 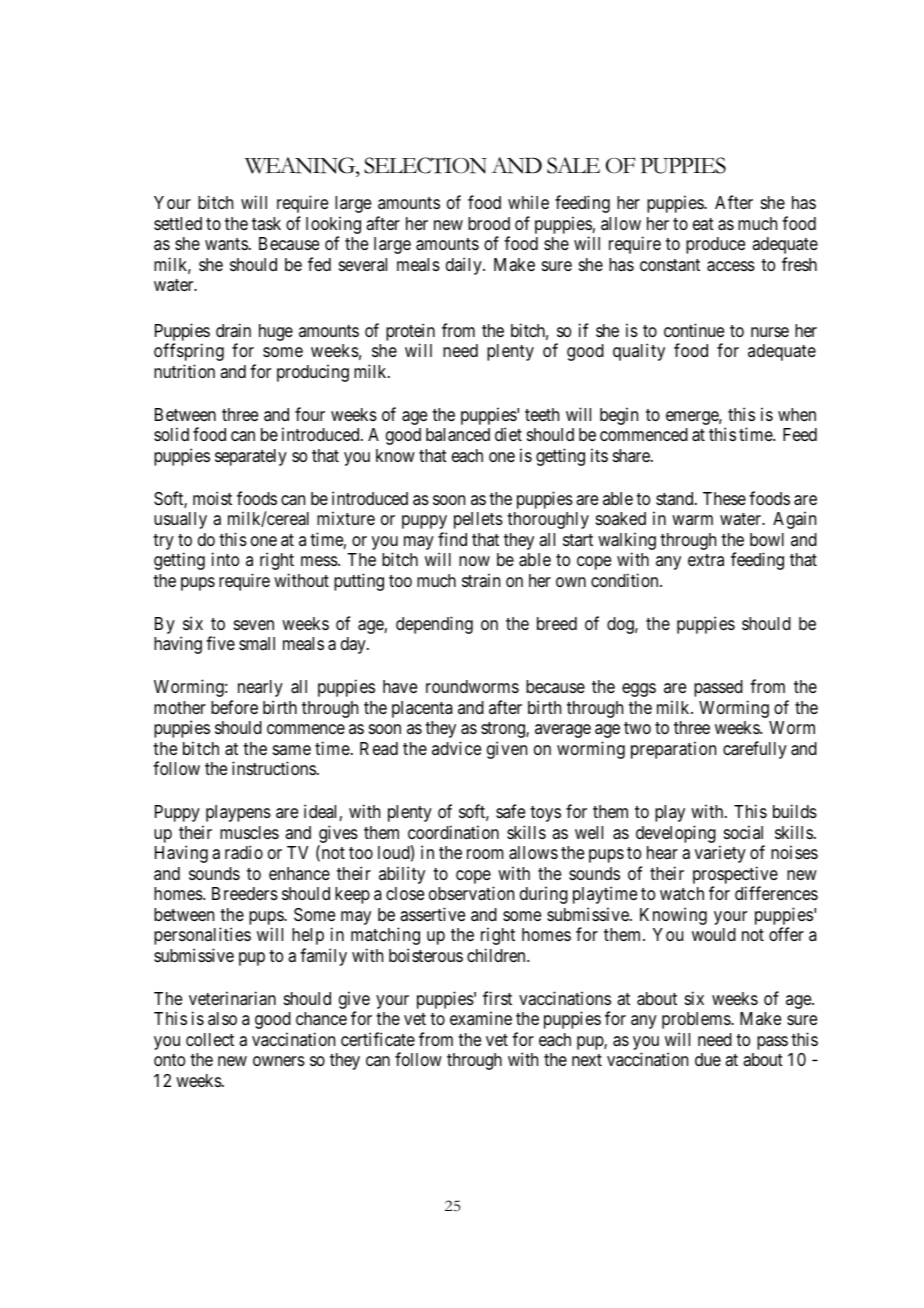 What do you see at coordinates (222, 1018) in the screenshot?
I see `also` at bounding box center [222, 1018].
